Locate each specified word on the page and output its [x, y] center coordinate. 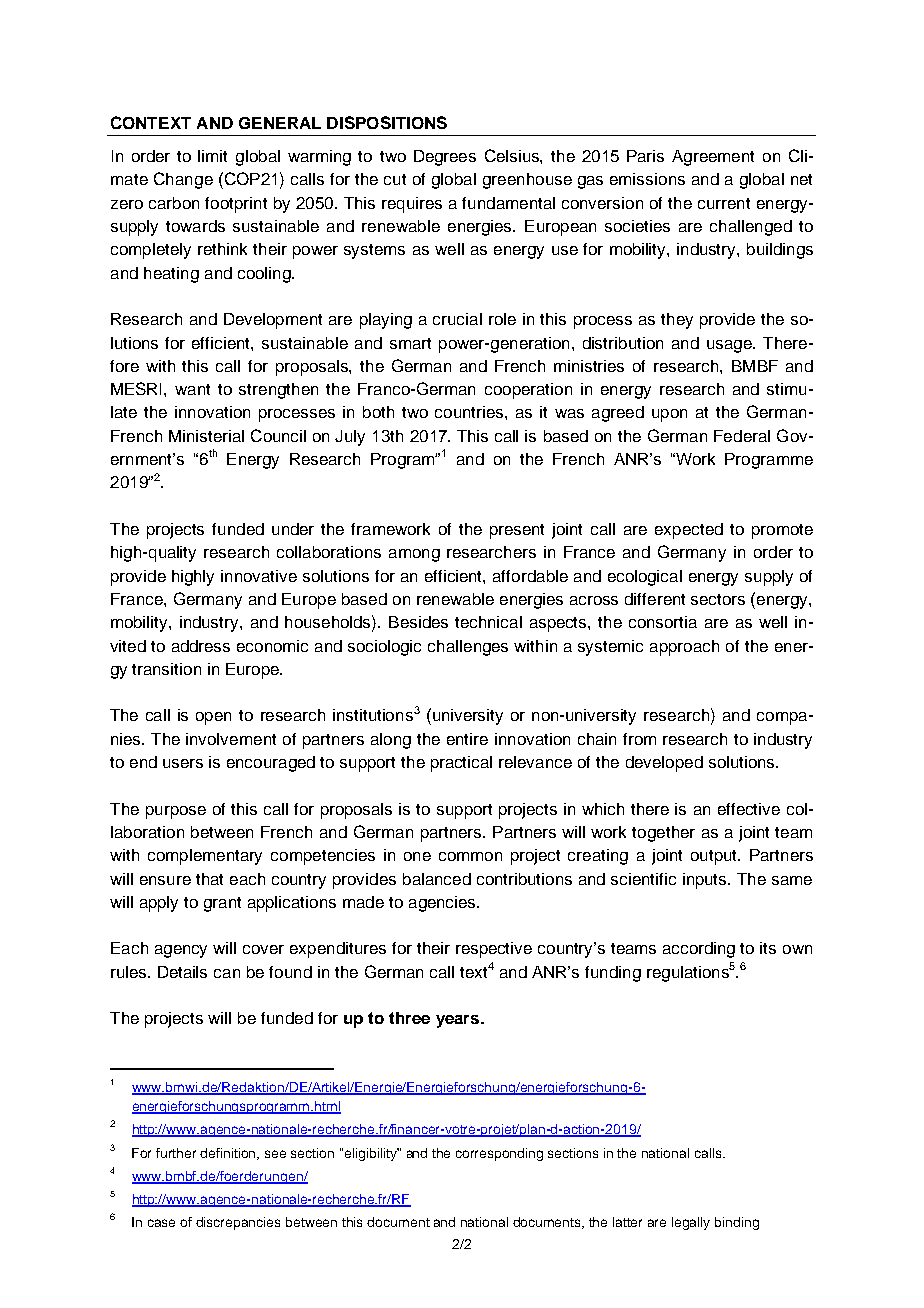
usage [730, 346]
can [227, 973]
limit [212, 156]
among [414, 555]
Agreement [713, 158]
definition [229, 1154]
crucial [457, 319]
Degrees [445, 158]
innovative [259, 576]
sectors [718, 599]
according [699, 950]
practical [461, 764]
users [183, 763]
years [459, 1021]
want [192, 389]
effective [749, 809]
